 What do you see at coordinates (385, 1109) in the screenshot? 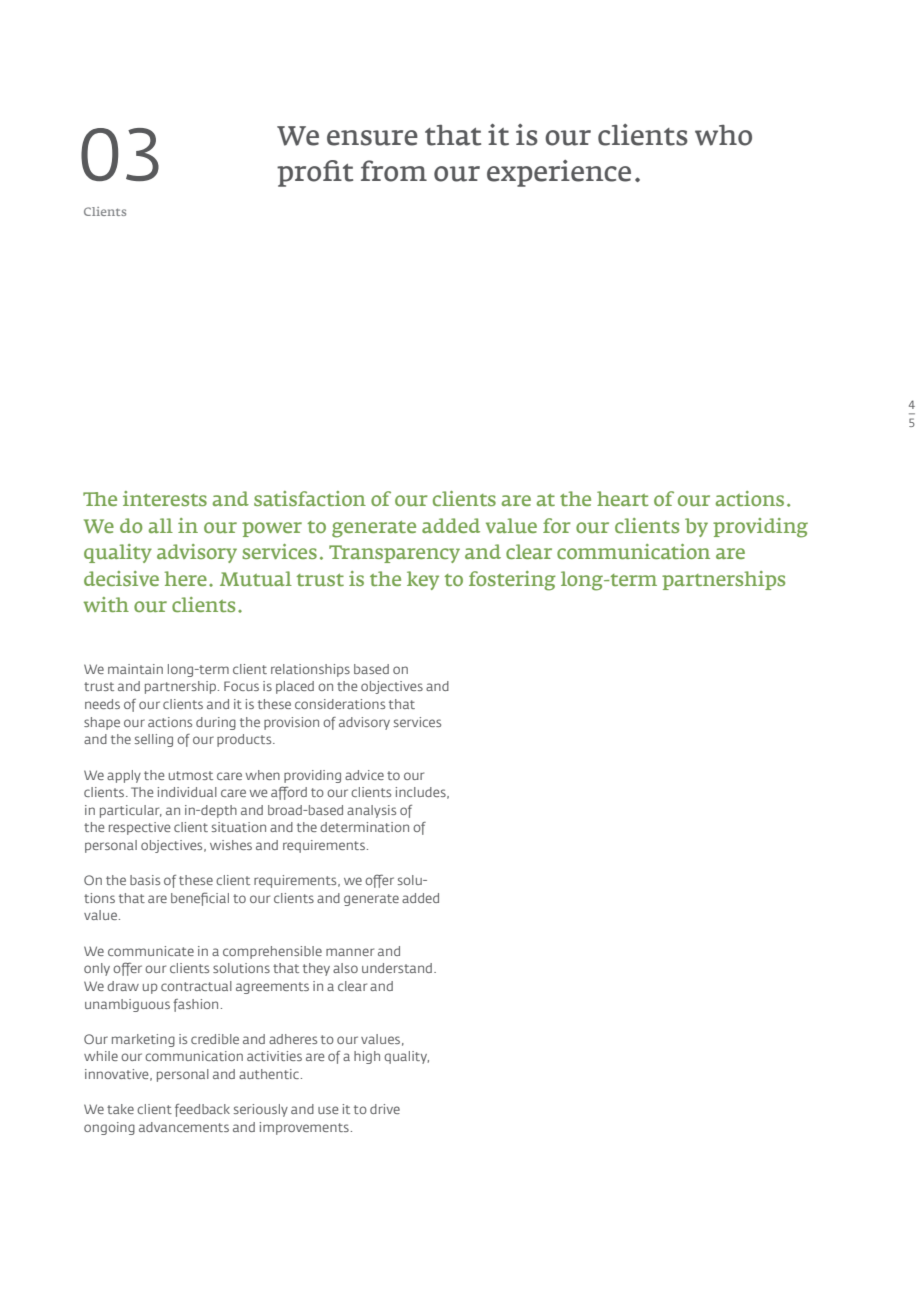
I see `drive` at bounding box center [385, 1109].
